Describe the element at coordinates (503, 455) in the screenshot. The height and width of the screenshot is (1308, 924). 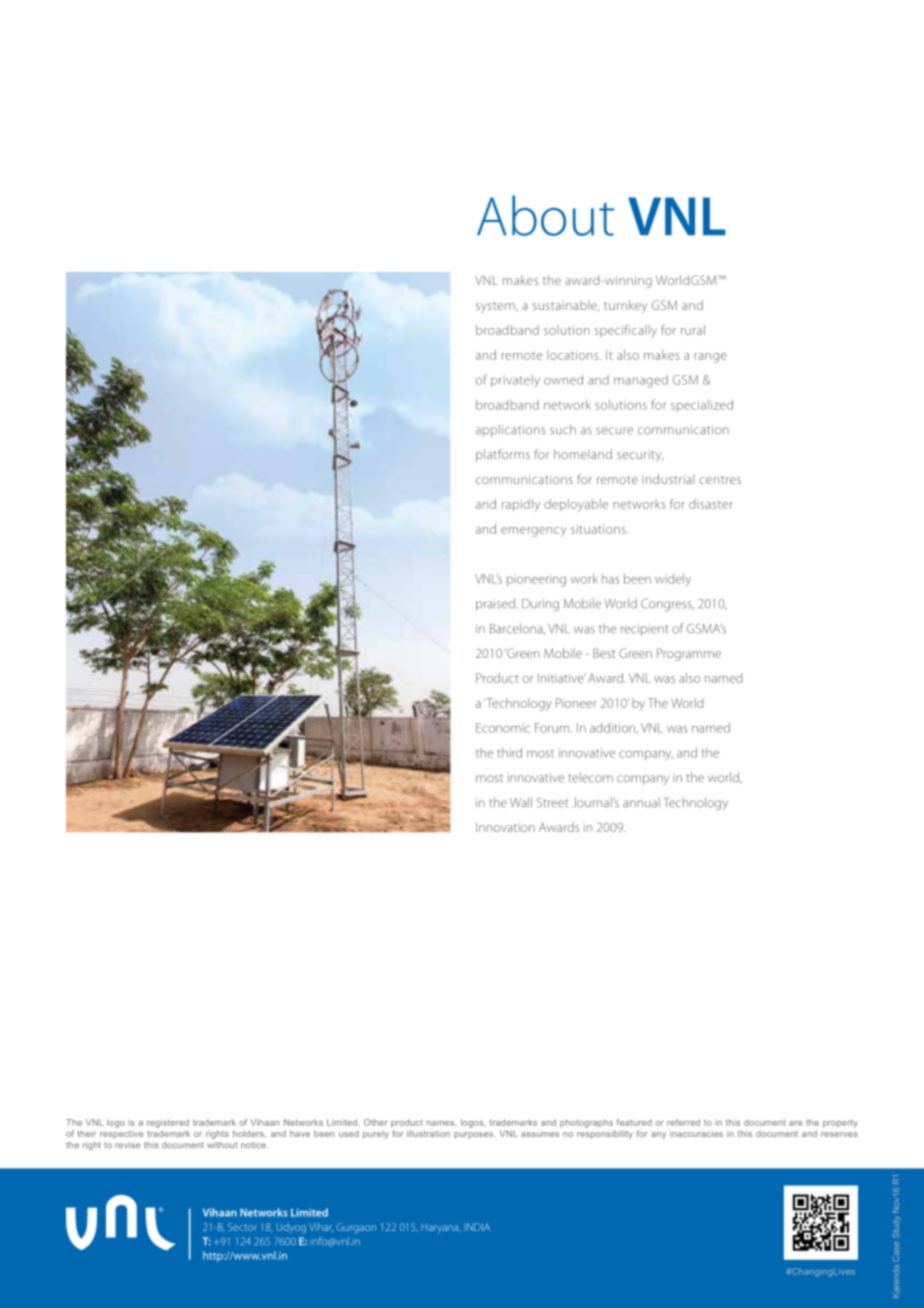
I see `platforms` at that location.
